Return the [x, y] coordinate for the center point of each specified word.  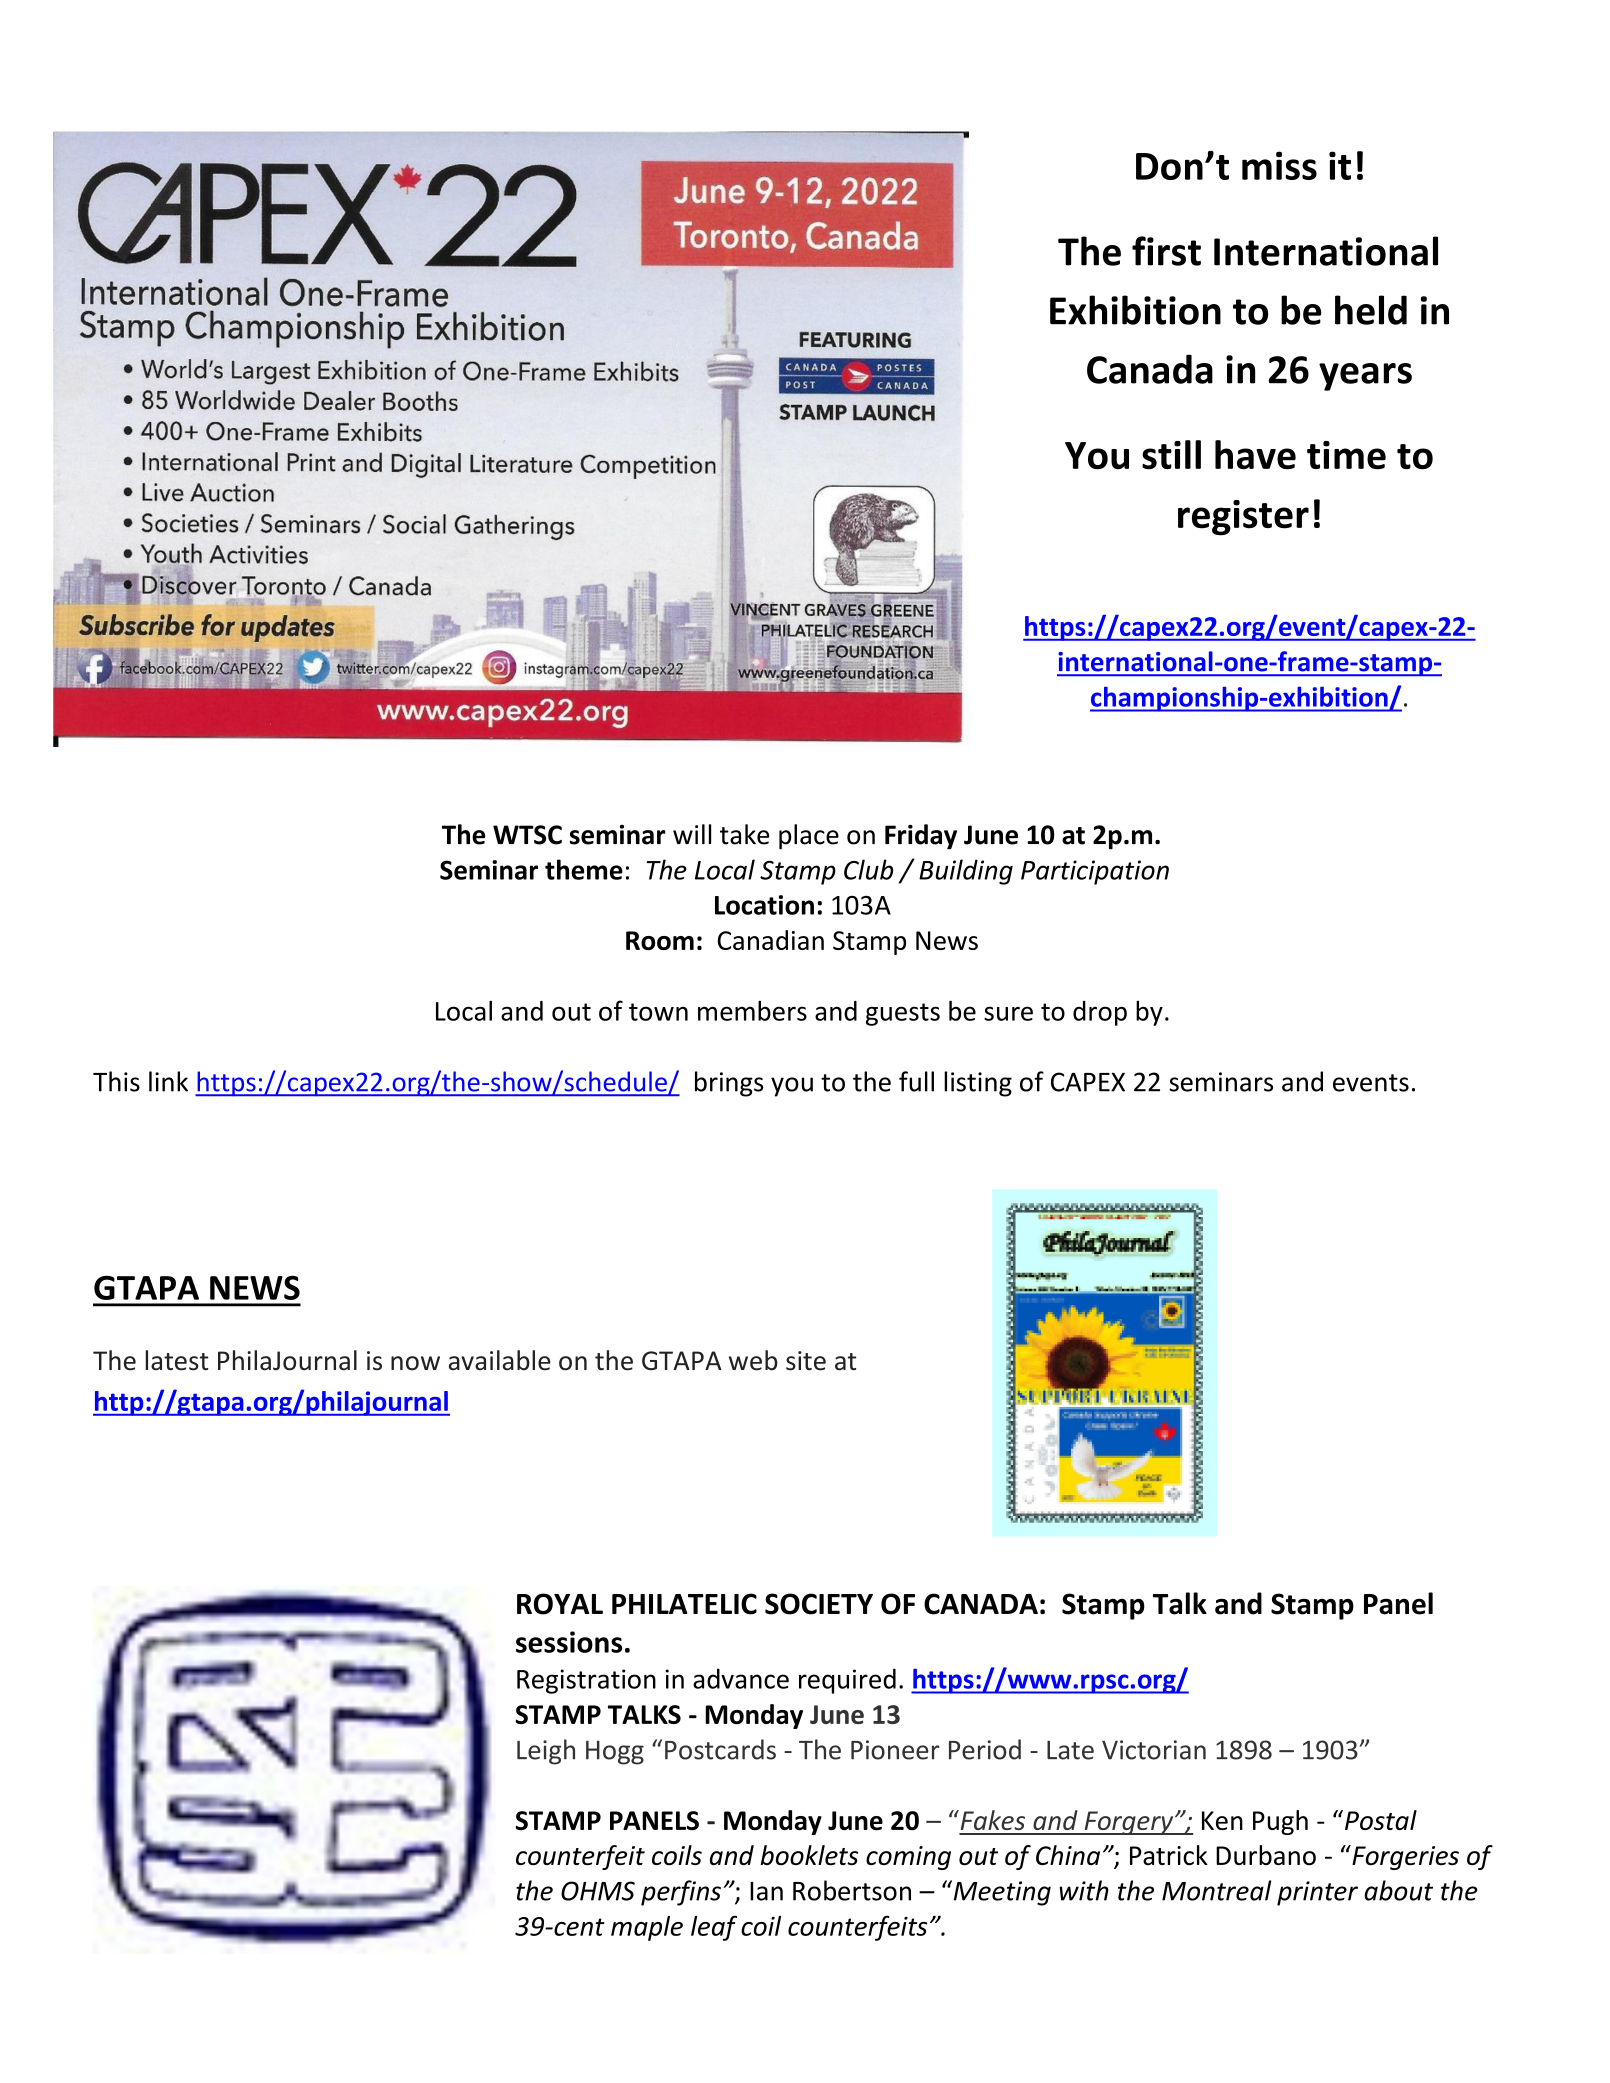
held [1371, 310]
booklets [809, 1855]
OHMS [598, 1891]
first [1166, 251]
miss [1279, 165]
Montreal [1216, 1890]
